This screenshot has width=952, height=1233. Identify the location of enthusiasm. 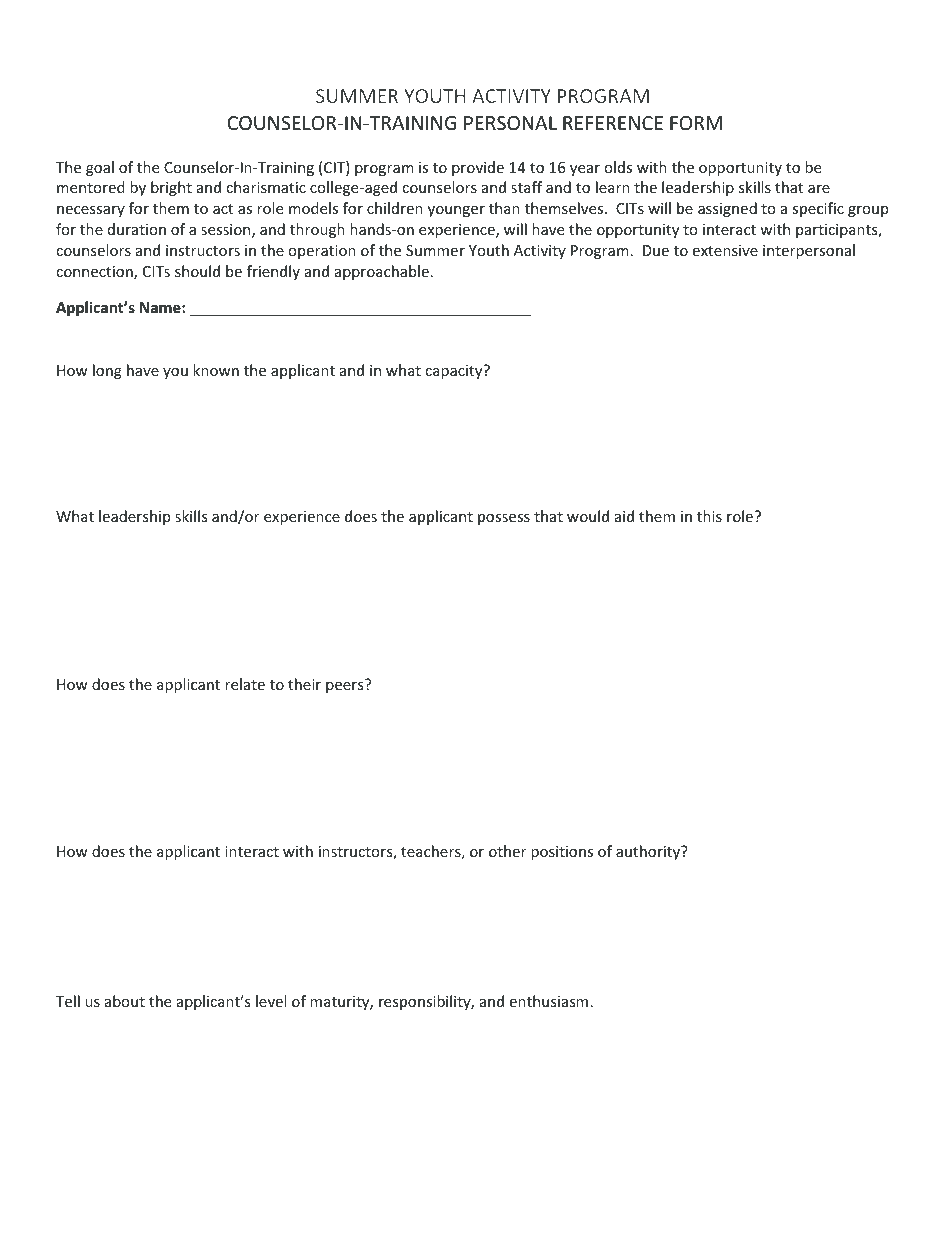
(548, 1001).
